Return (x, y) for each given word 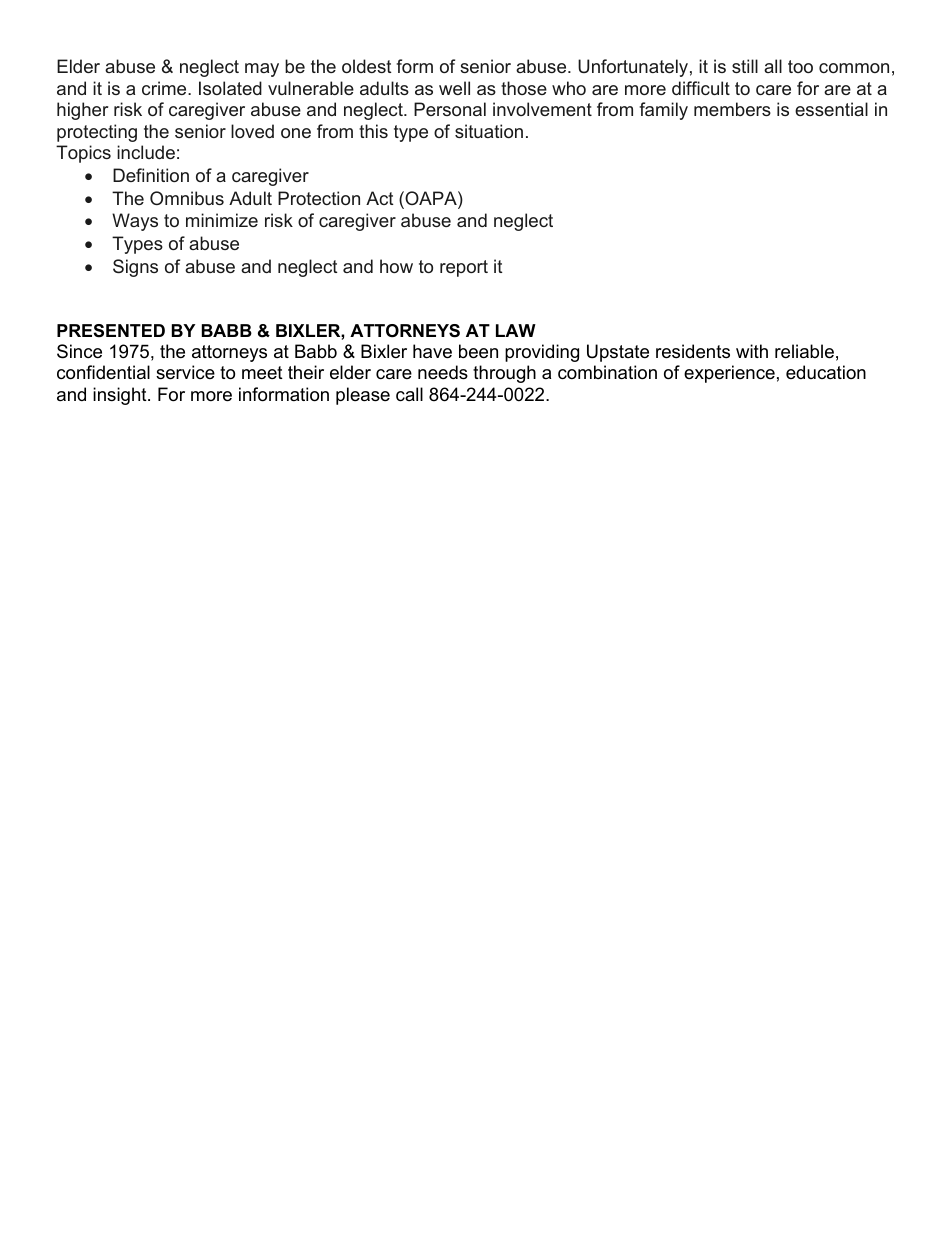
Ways (135, 222)
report (464, 268)
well (454, 88)
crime (165, 88)
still (745, 66)
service (185, 372)
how (396, 266)
